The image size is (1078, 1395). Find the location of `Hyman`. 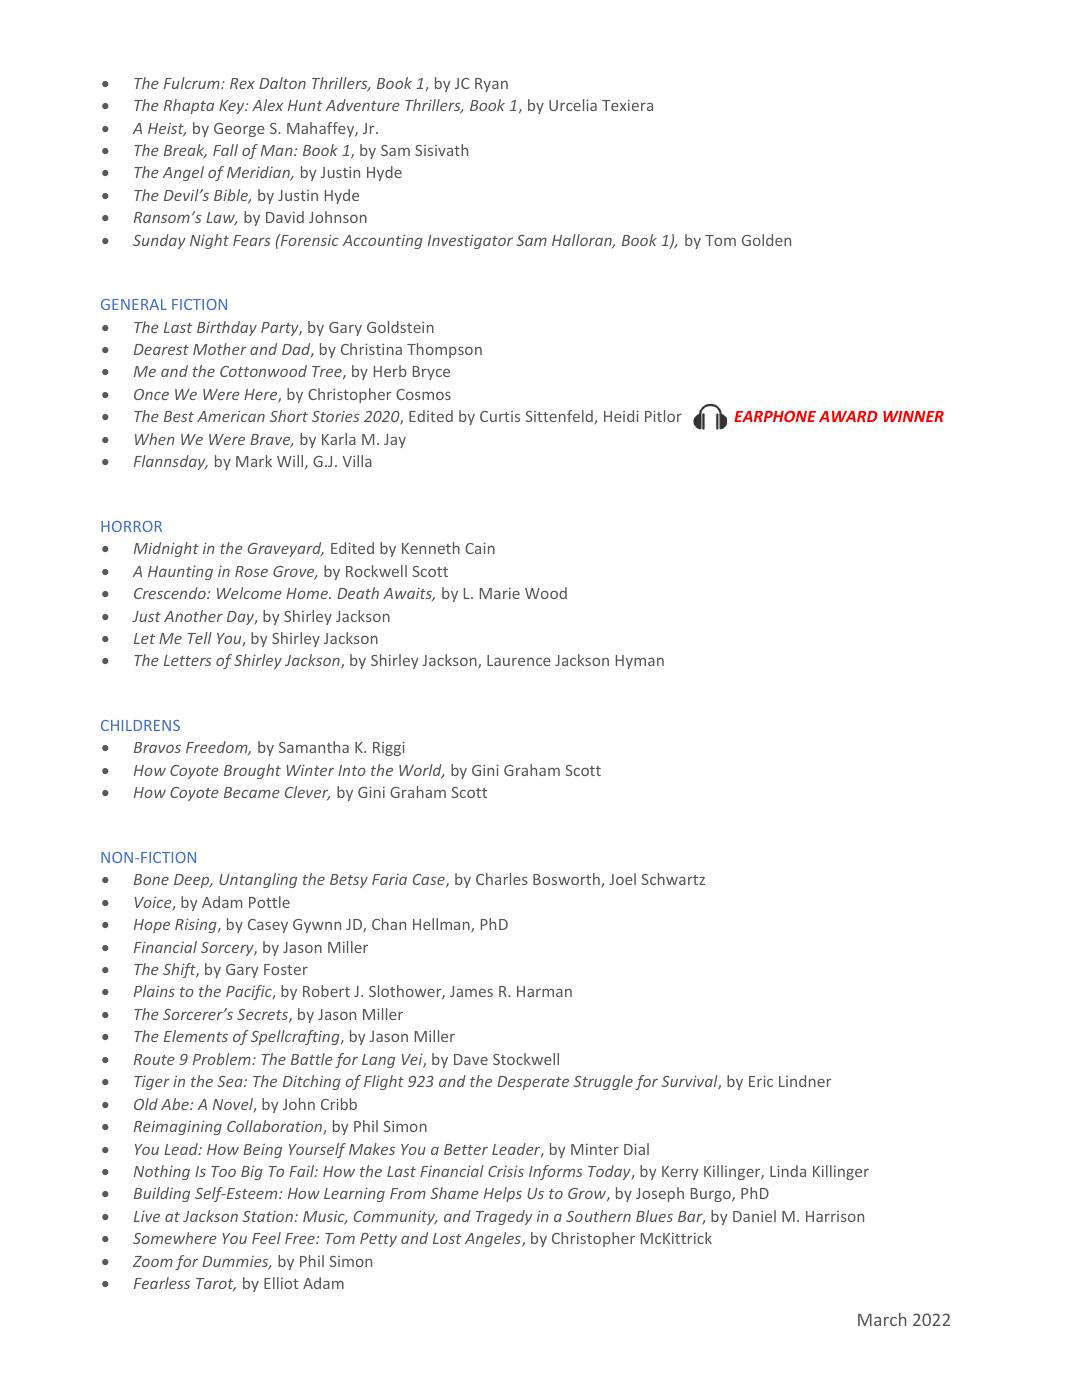

Hyman is located at coordinates (640, 662).
